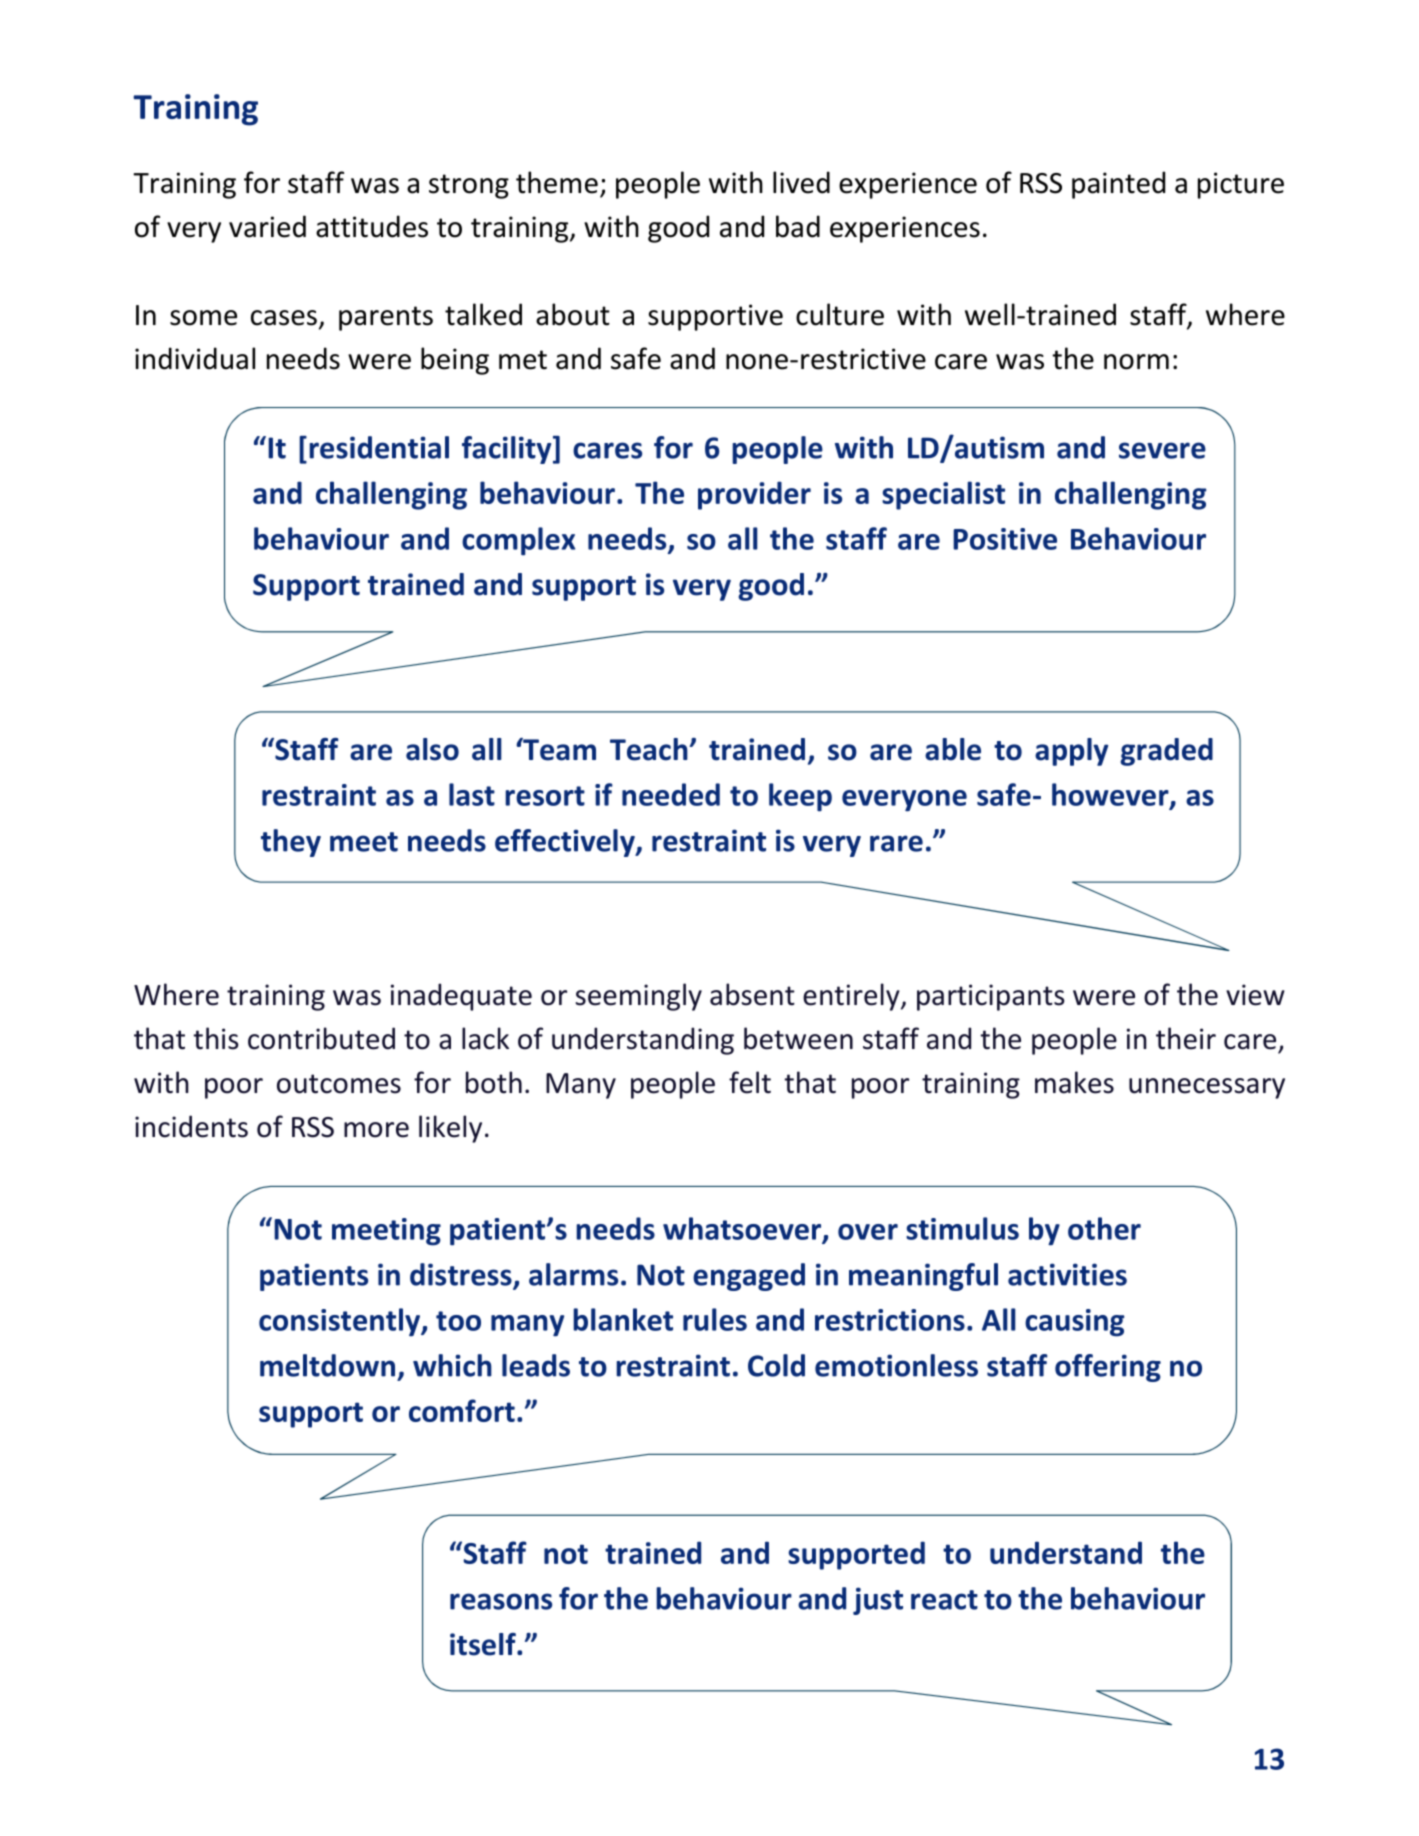 This document has height=1836, width=1419. I want to click on absent, so click(752, 994).
